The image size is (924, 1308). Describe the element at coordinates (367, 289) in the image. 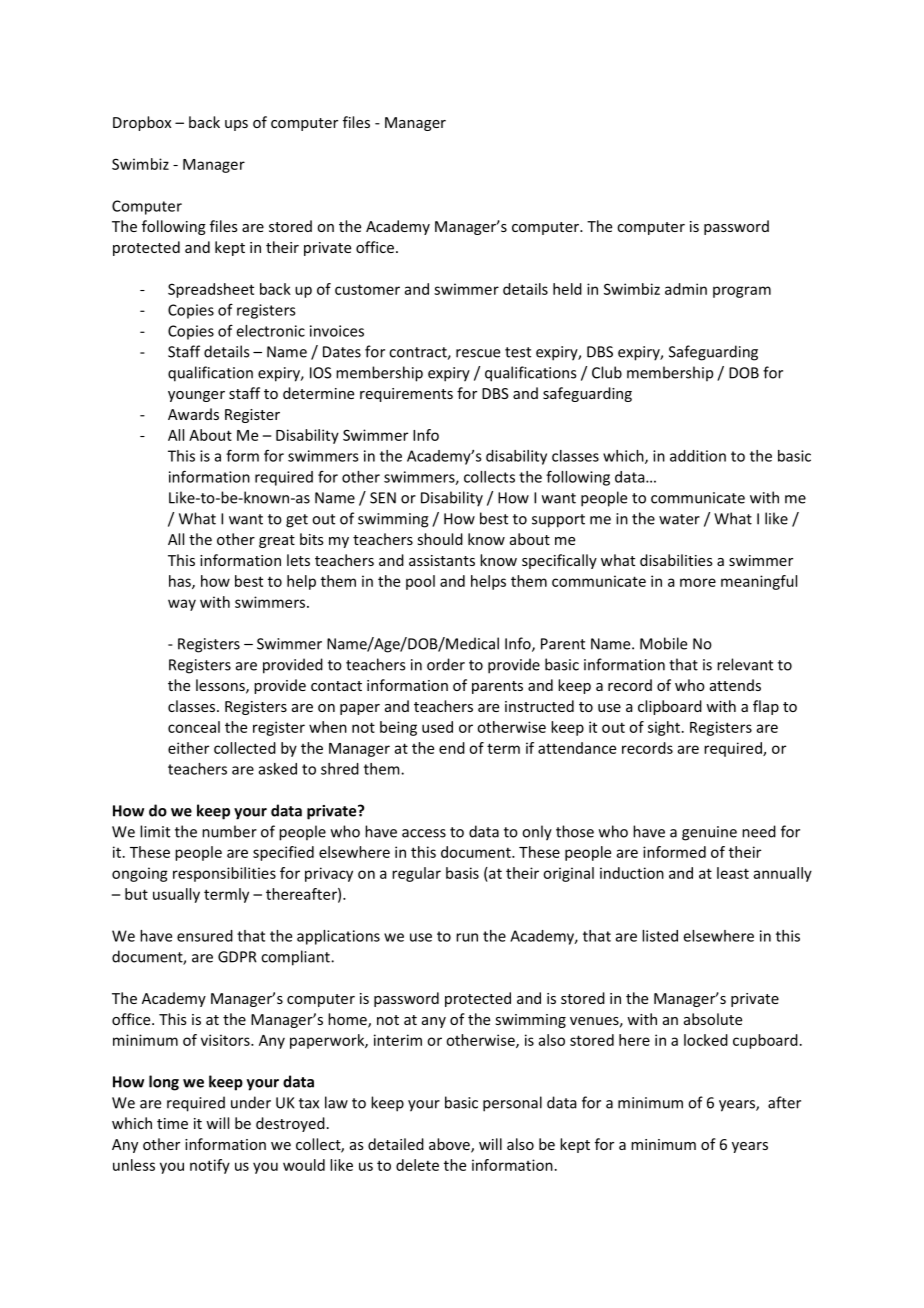

I see `customer` at that location.
